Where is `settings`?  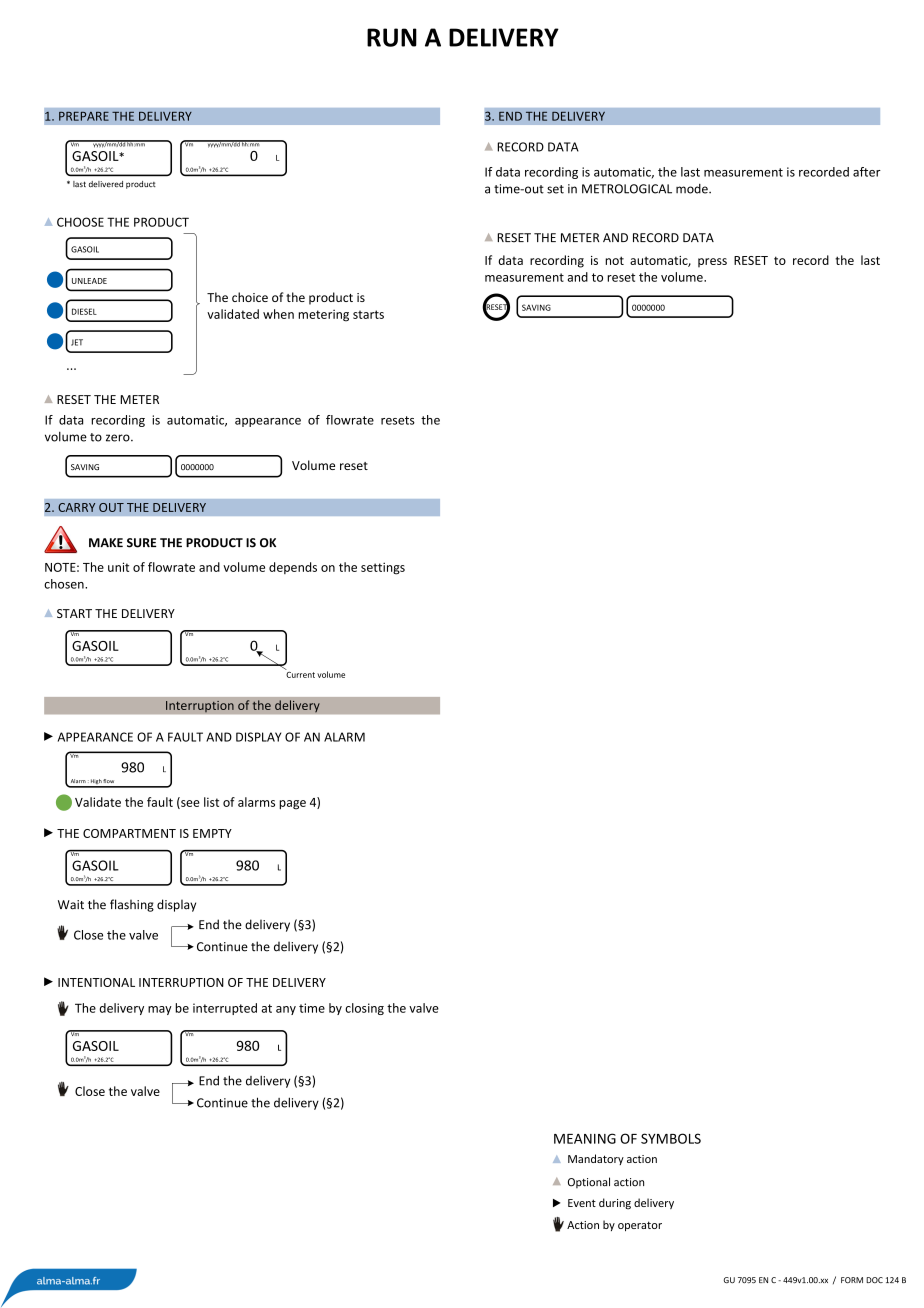 settings is located at coordinates (383, 568).
